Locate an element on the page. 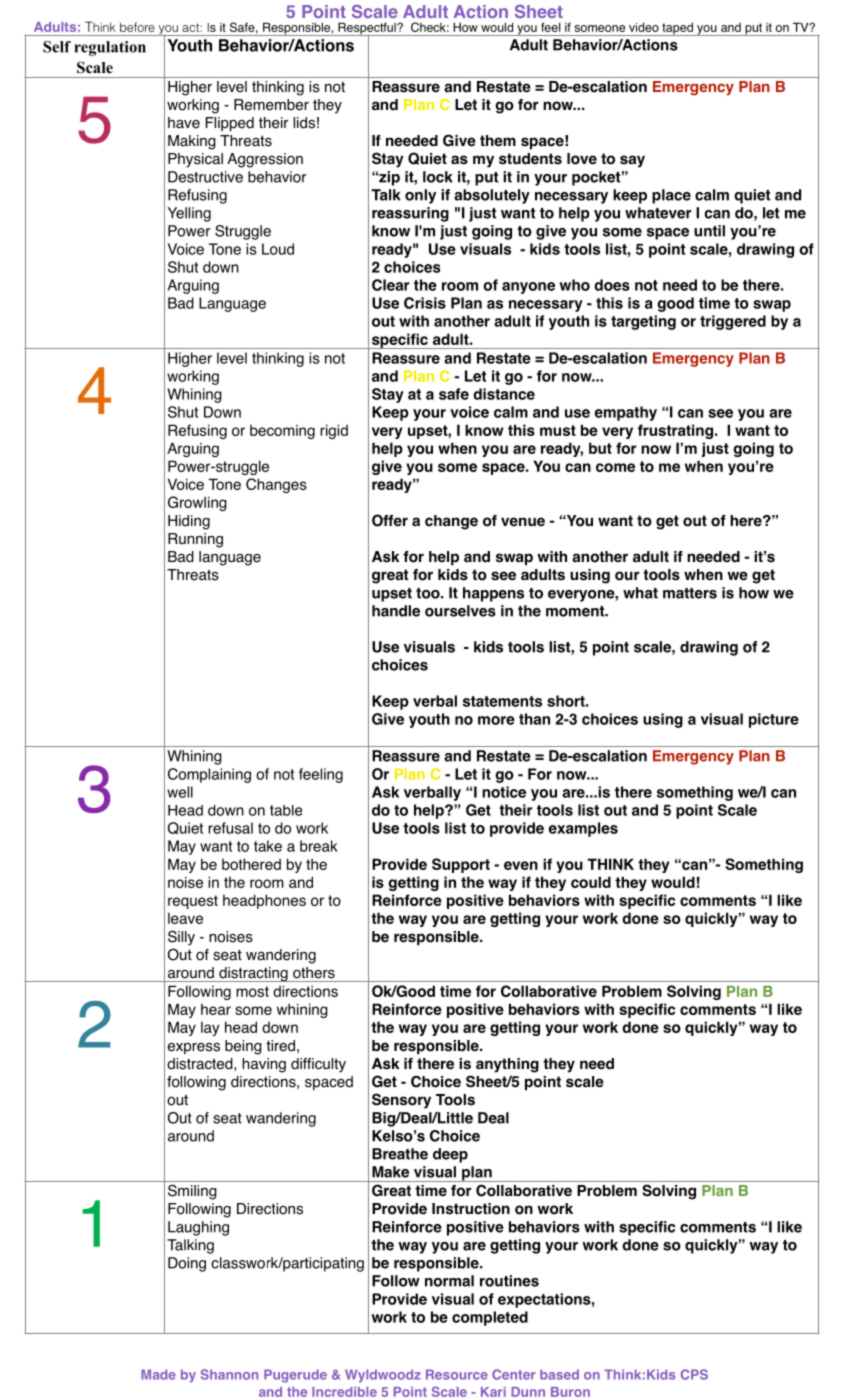 The image size is (849, 1400). lock is located at coordinates (438, 177).
